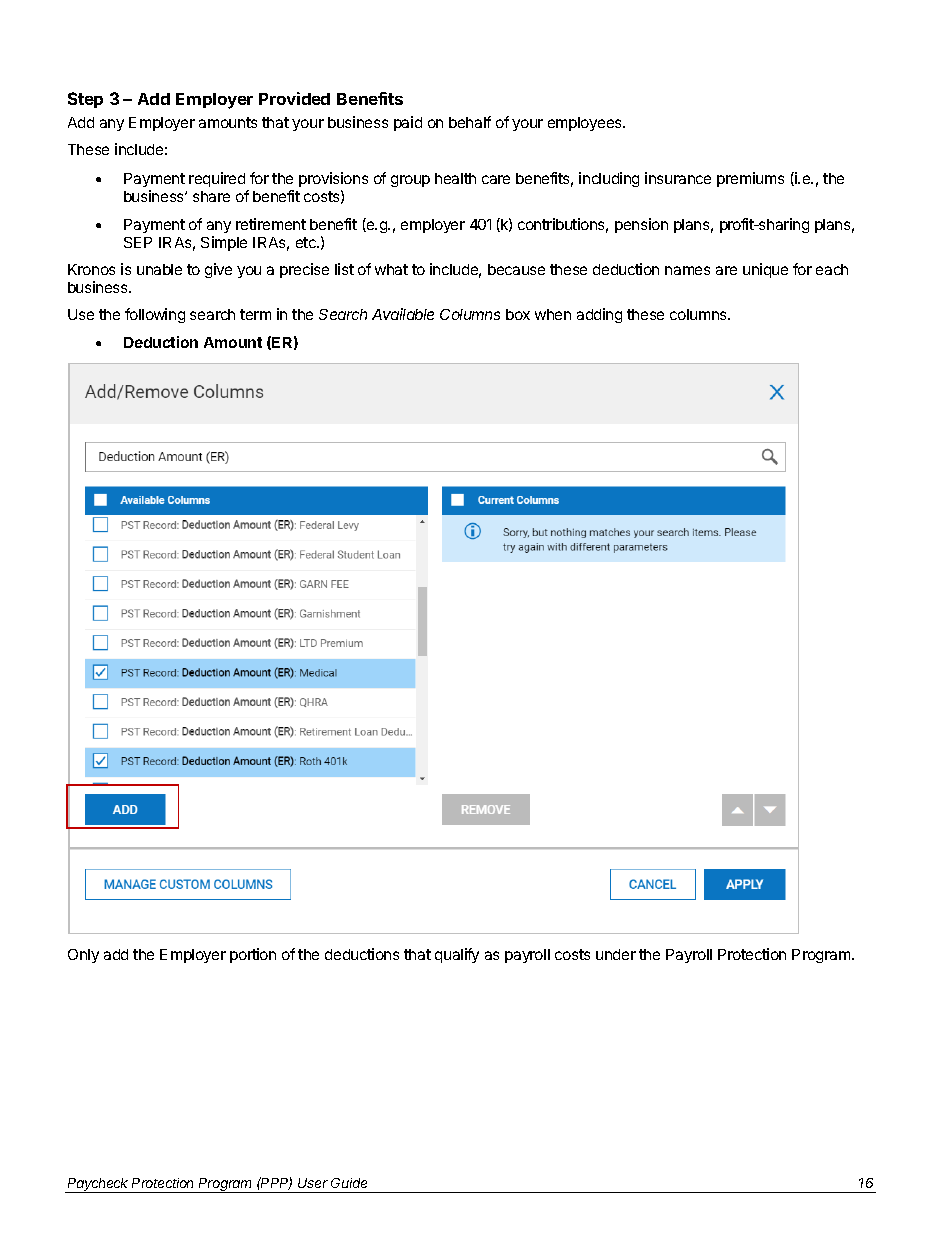 This screenshot has height=1233, width=952. I want to click on premiums, so click(750, 179).
